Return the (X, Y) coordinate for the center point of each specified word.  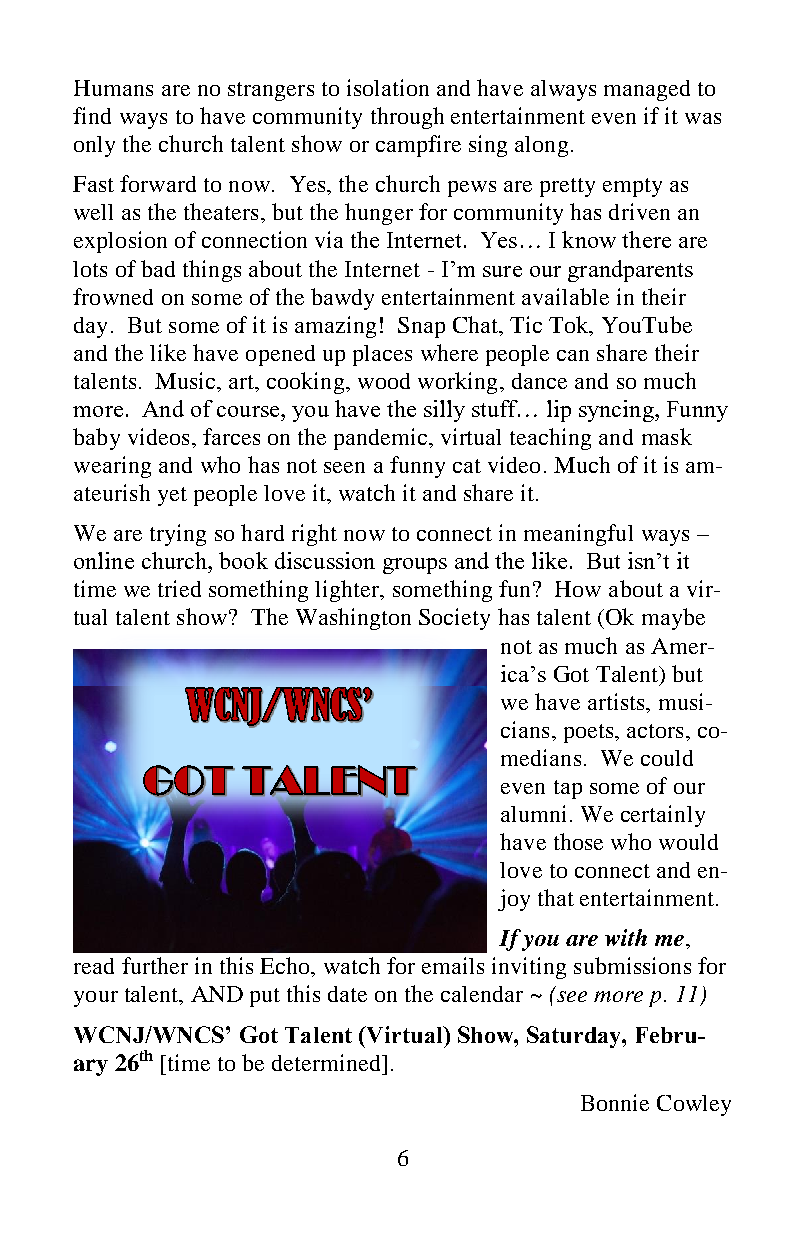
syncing (617, 411)
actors (655, 731)
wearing (112, 467)
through (407, 118)
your (96, 999)
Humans (113, 88)
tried (179, 588)
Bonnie (615, 1102)
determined (327, 1062)
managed (647, 90)
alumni (533, 813)
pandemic (382, 439)
